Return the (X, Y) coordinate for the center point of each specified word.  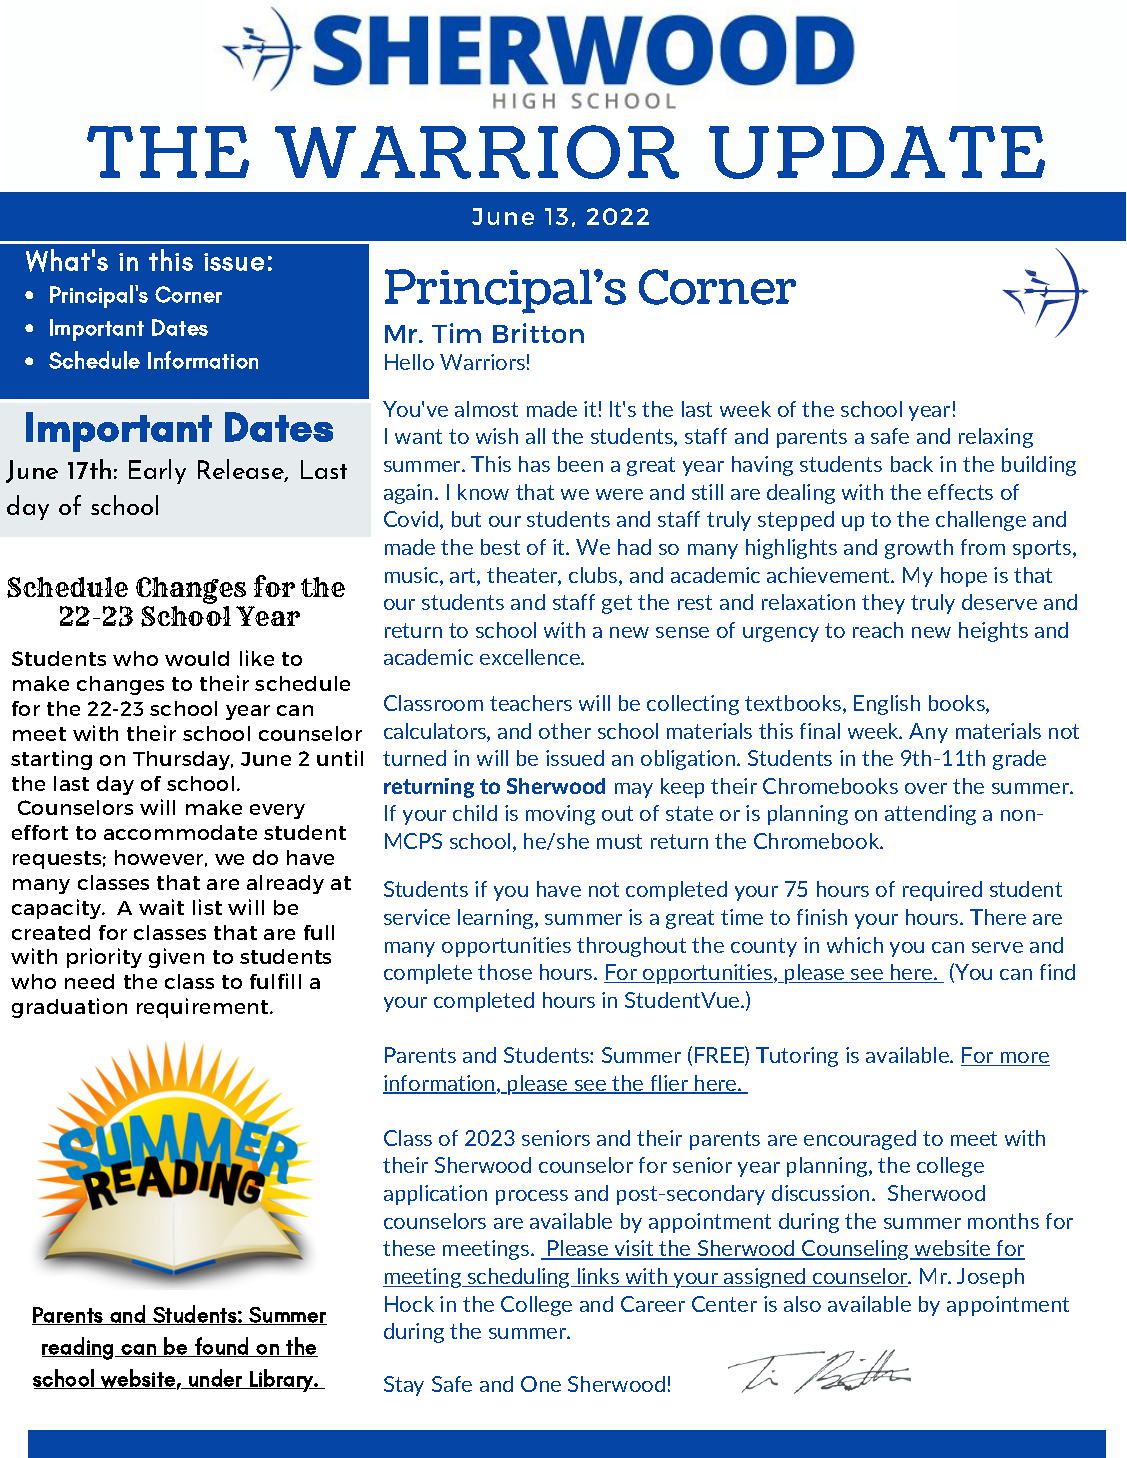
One (541, 1384)
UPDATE (877, 152)
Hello (409, 362)
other (565, 731)
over (926, 788)
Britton (538, 333)
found (222, 1347)
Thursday (183, 760)
